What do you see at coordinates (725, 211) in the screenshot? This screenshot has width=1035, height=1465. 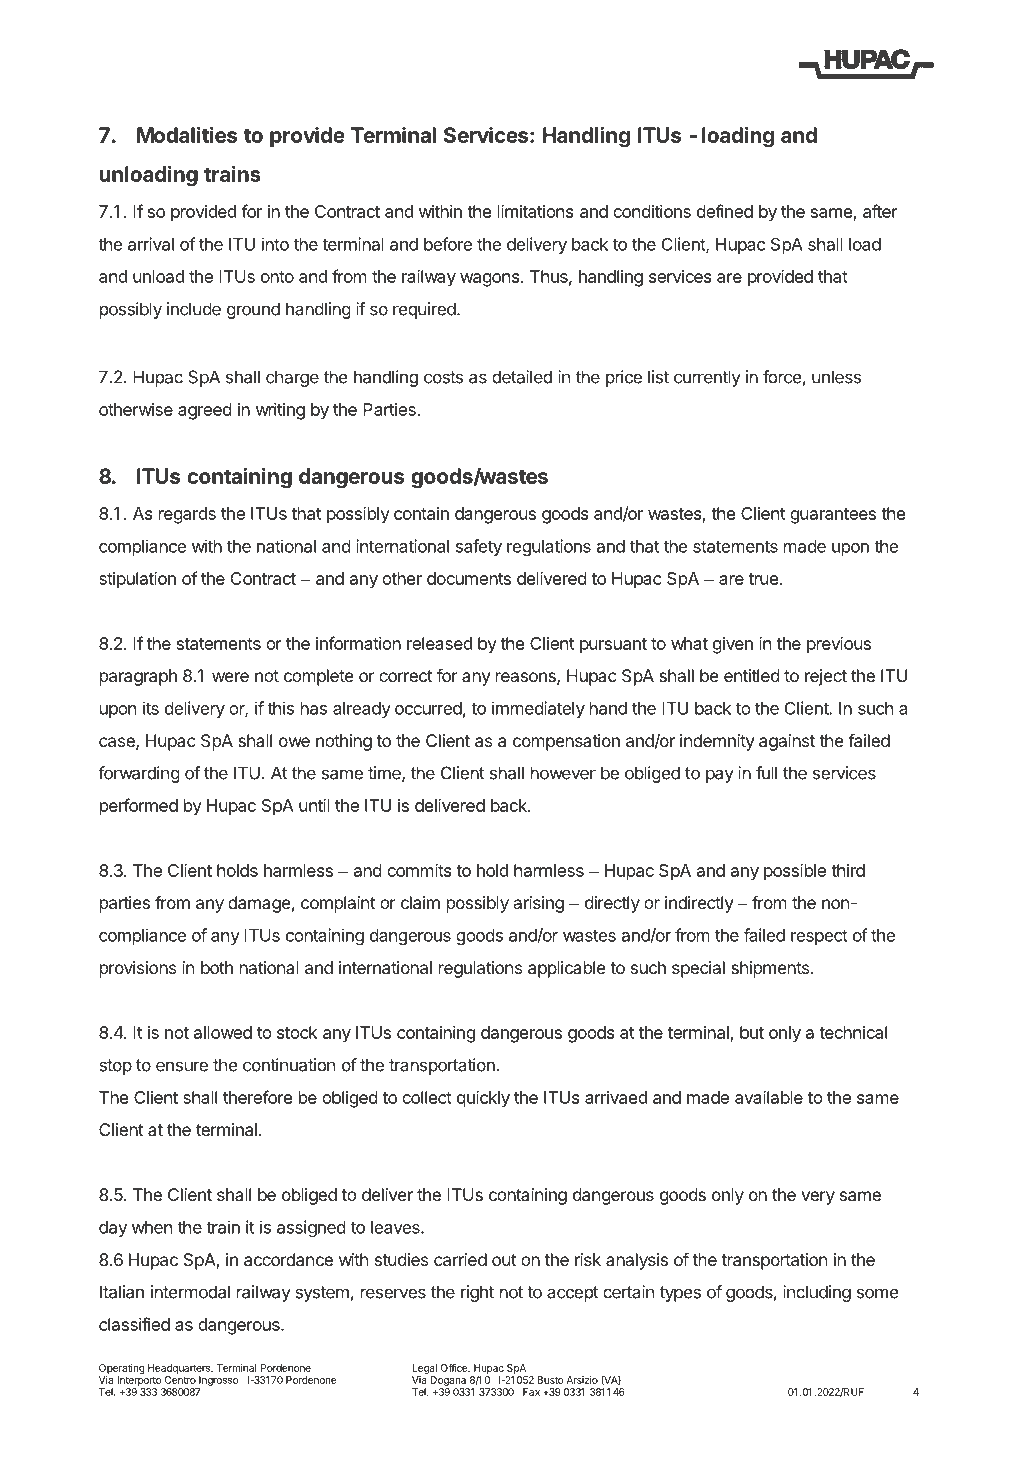 I see `defined` at bounding box center [725, 211].
